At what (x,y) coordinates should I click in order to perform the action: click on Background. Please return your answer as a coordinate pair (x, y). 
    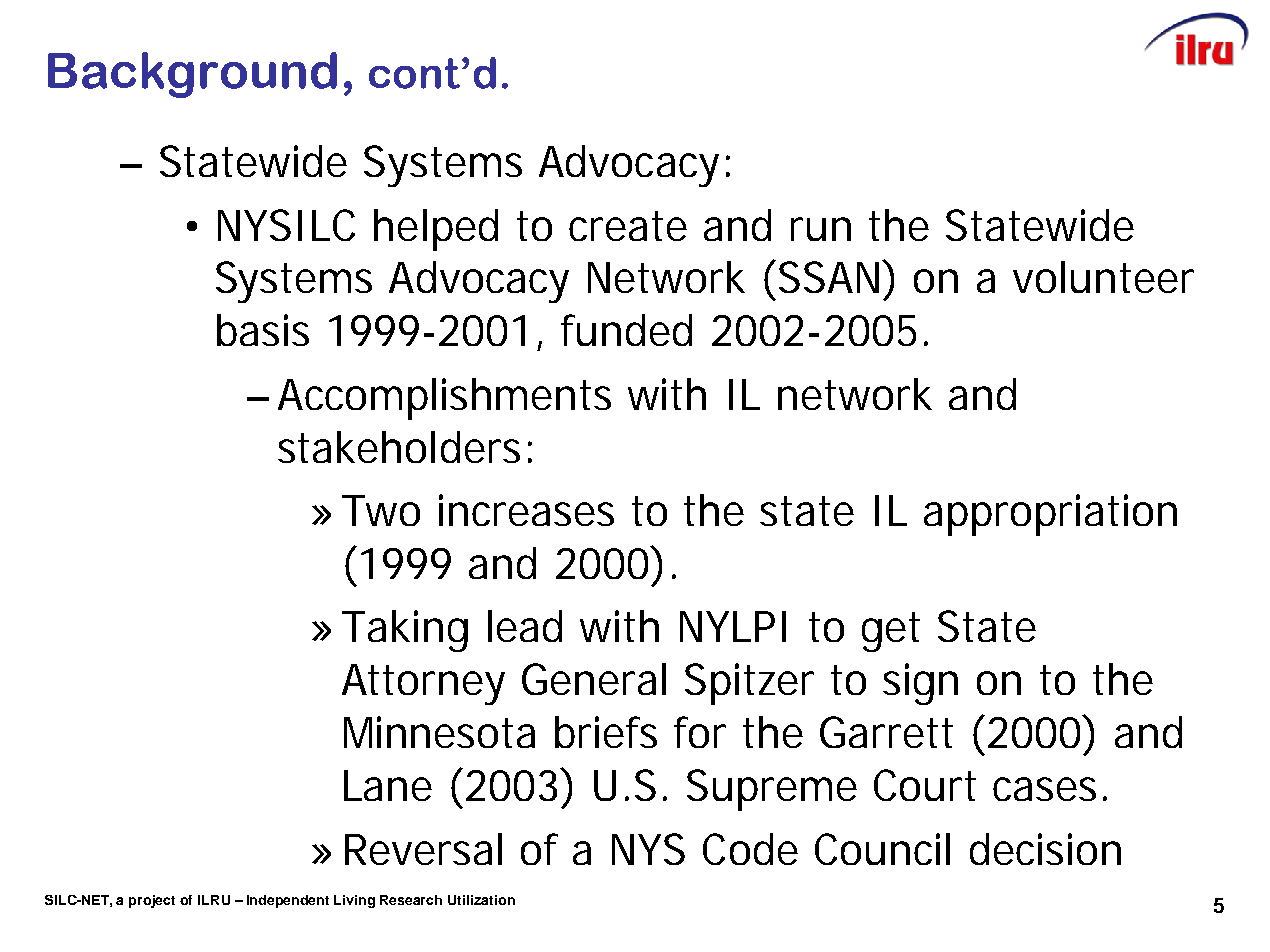
    Looking at the image, I should click on (192, 75).
